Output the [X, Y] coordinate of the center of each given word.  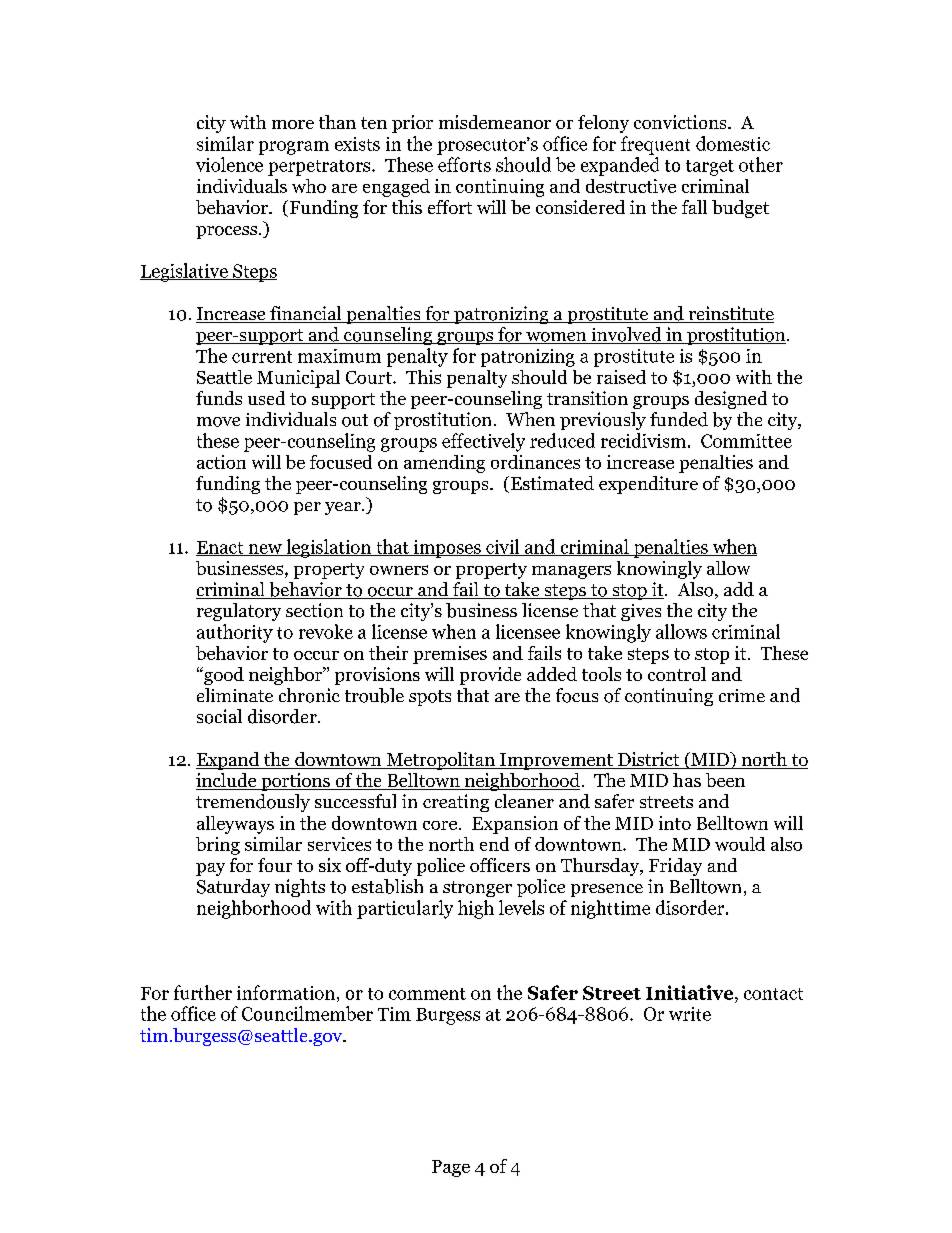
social [219, 716]
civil [503, 547]
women [556, 338]
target [710, 168]
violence [229, 164]
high [476, 909]
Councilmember [307, 1013]
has [687, 780]
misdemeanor [495, 122]
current [262, 357]
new [265, 550]
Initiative [691, 992]
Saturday [233, 888]
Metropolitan [440, 761]
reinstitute [730, 314]
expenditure [648, 485]
